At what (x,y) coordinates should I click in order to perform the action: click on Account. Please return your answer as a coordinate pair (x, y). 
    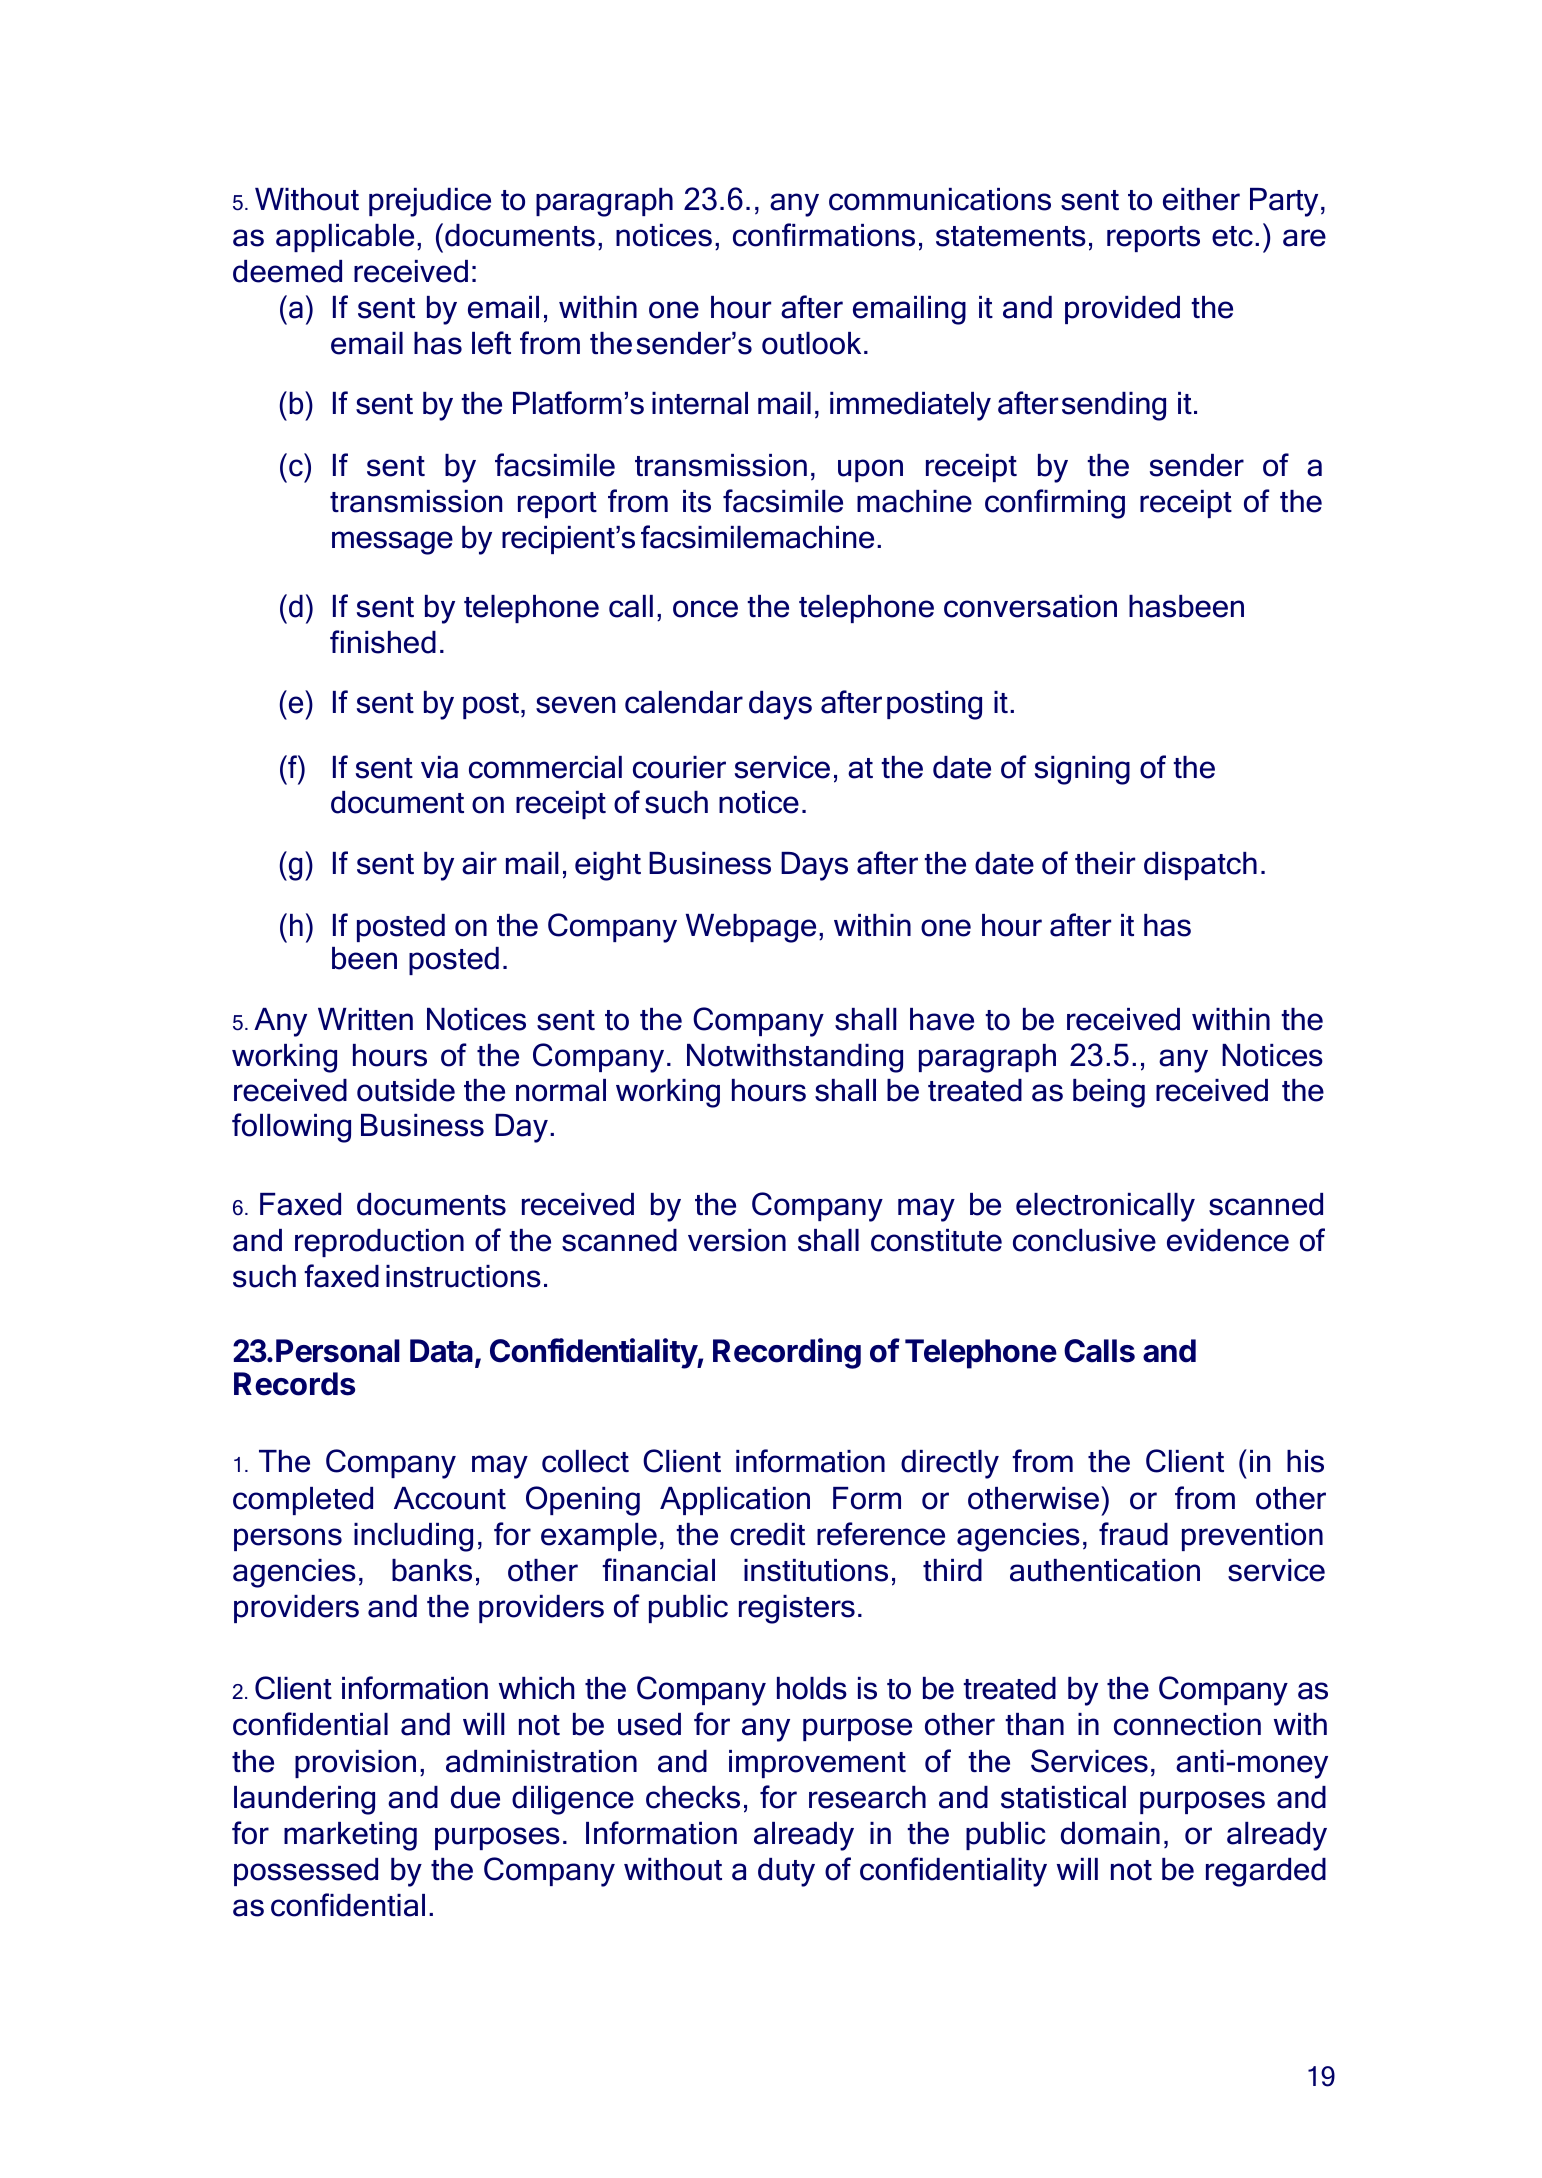
    Looking at the image, I should click on (450, 1498).
